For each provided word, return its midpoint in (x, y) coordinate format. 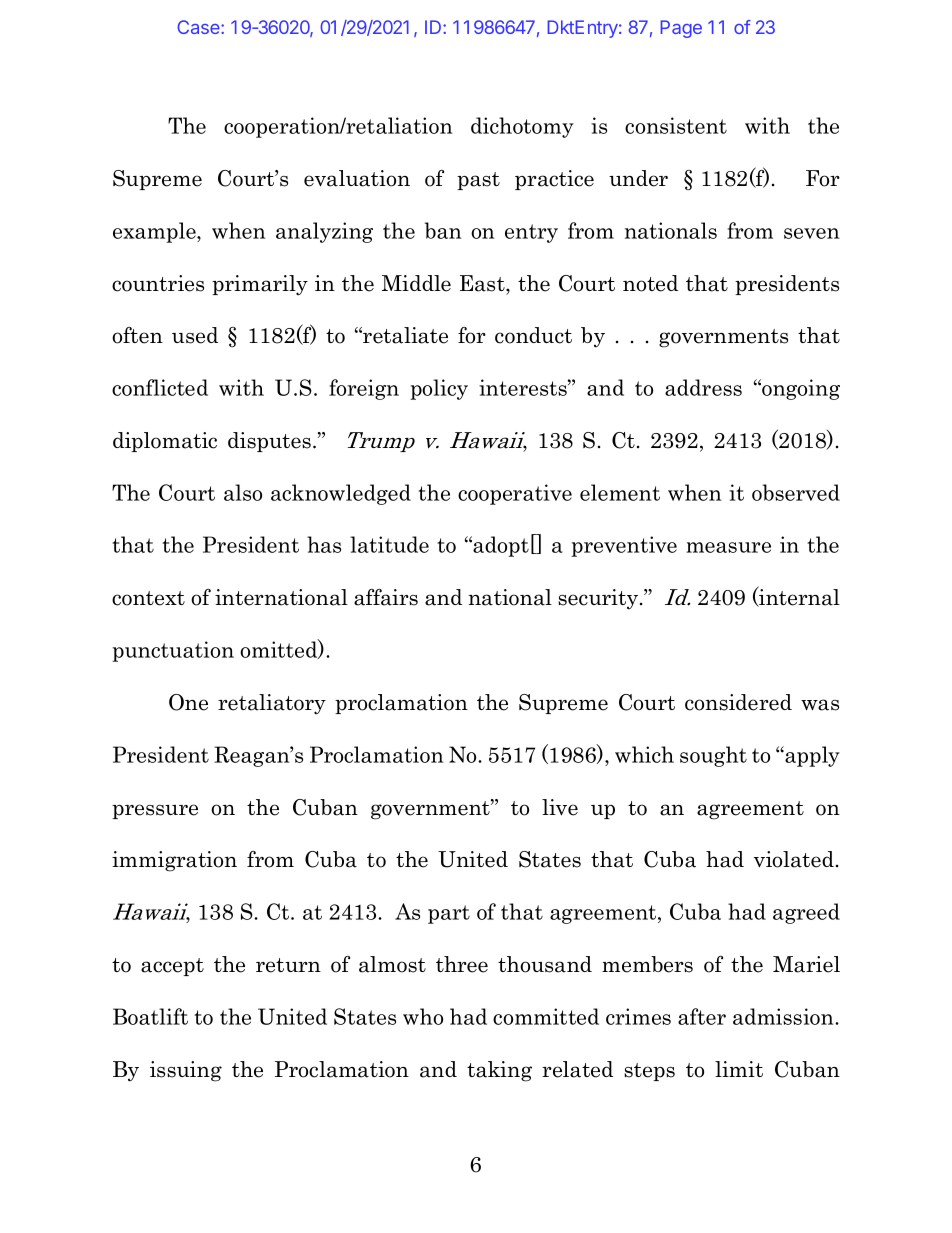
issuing (186, 1071)
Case (199, 27)
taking (499, 1071)
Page (681, 29)
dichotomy (522, 127)
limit (739, 1069)
